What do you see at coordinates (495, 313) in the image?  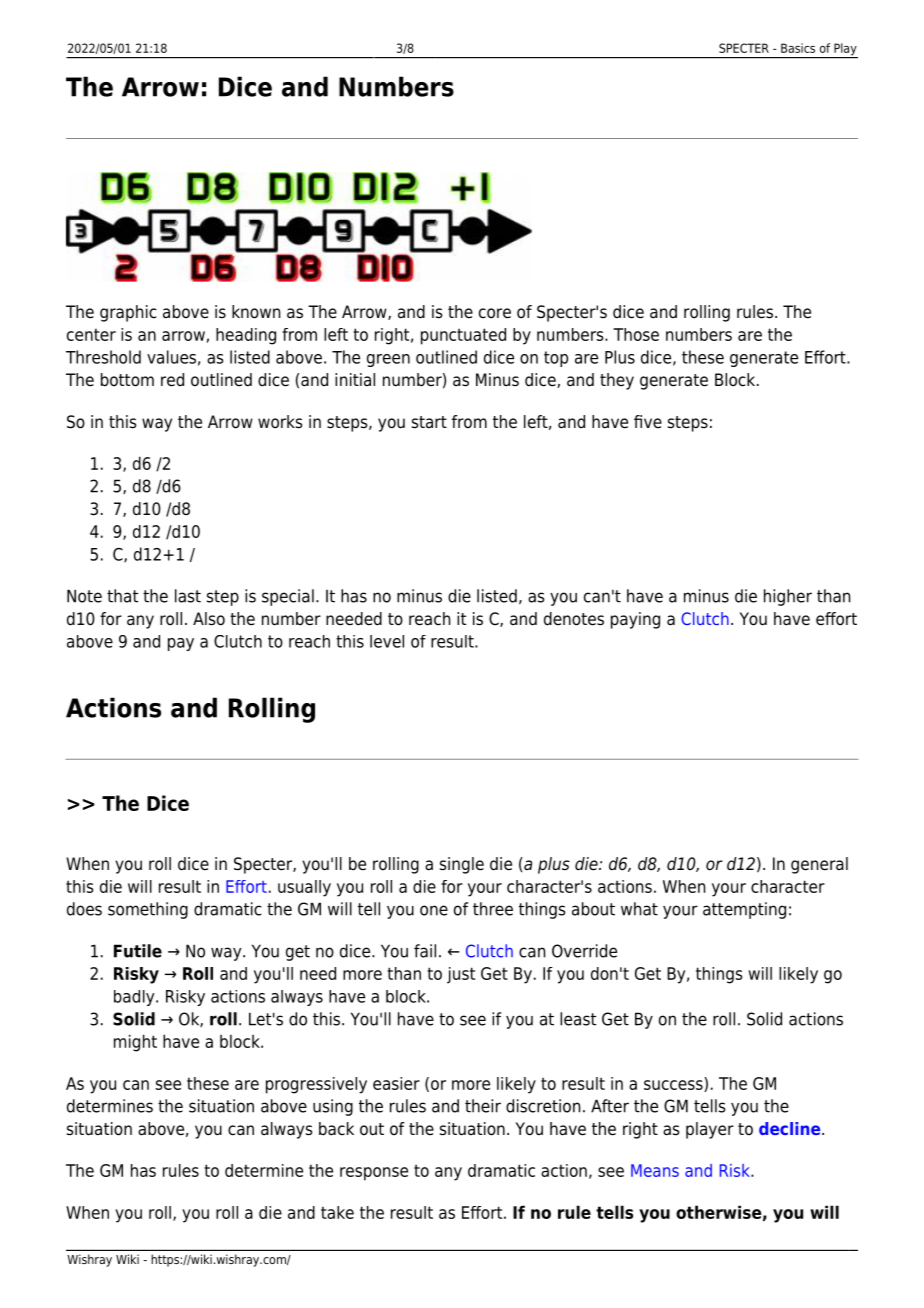 I see `core` at bounding box center [495, 313].
